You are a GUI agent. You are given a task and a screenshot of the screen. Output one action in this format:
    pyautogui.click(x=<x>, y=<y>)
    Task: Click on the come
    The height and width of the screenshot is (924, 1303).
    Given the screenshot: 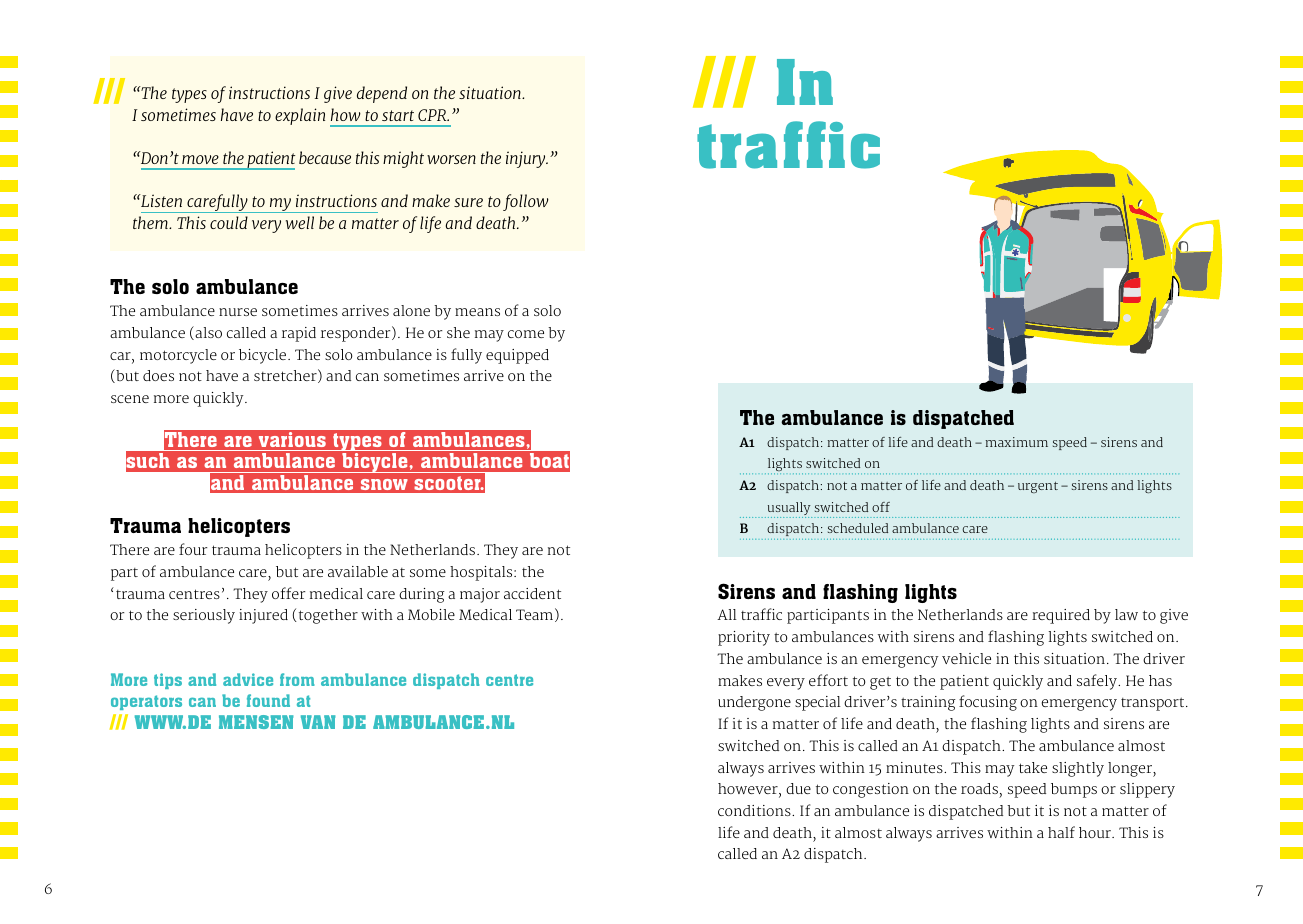 What is the action you would take?
    pyautogui.click(x=526, y=334)
